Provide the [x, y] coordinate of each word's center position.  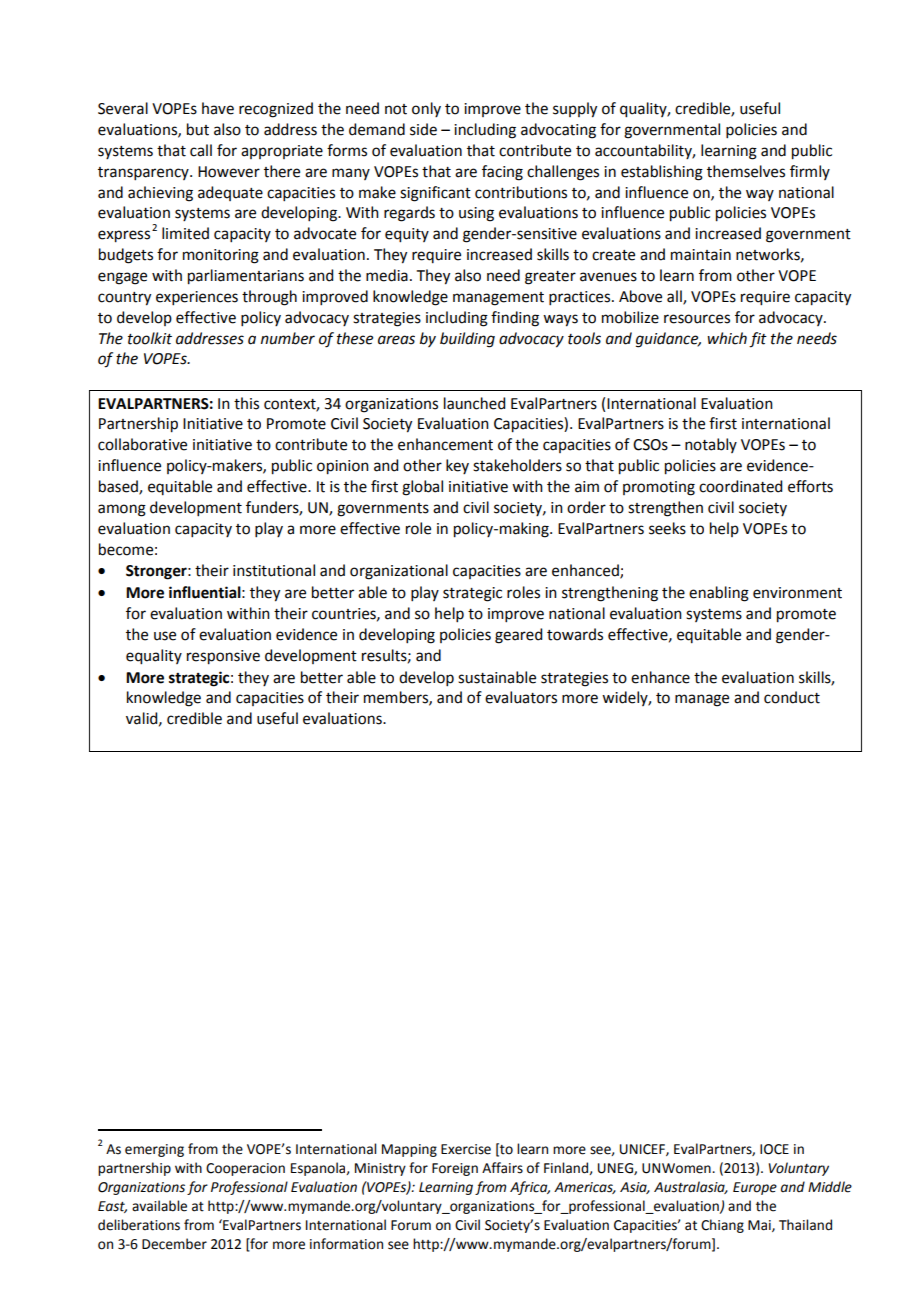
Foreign [455, 1169]
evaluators [521, 697]
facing [502, 173]
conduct [792, 697]
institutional [274, 570]
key [457, 466]
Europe [755, 1188]
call [201, 150]
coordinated [740, 486]
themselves [746, 171]
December [174, 1244]
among [122, 510]
